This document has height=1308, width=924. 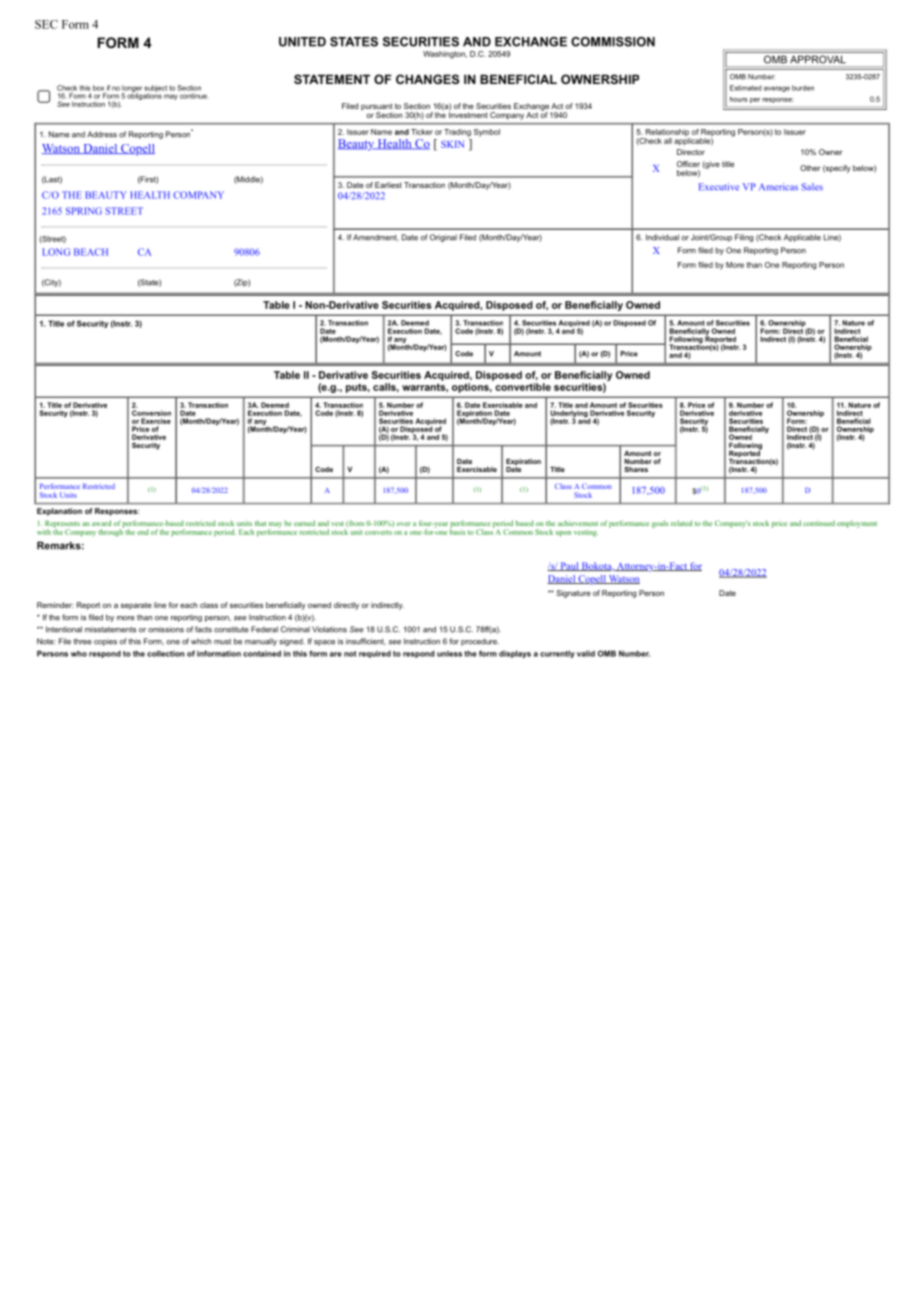 I want to click on box, so click(x=98, y=88).
